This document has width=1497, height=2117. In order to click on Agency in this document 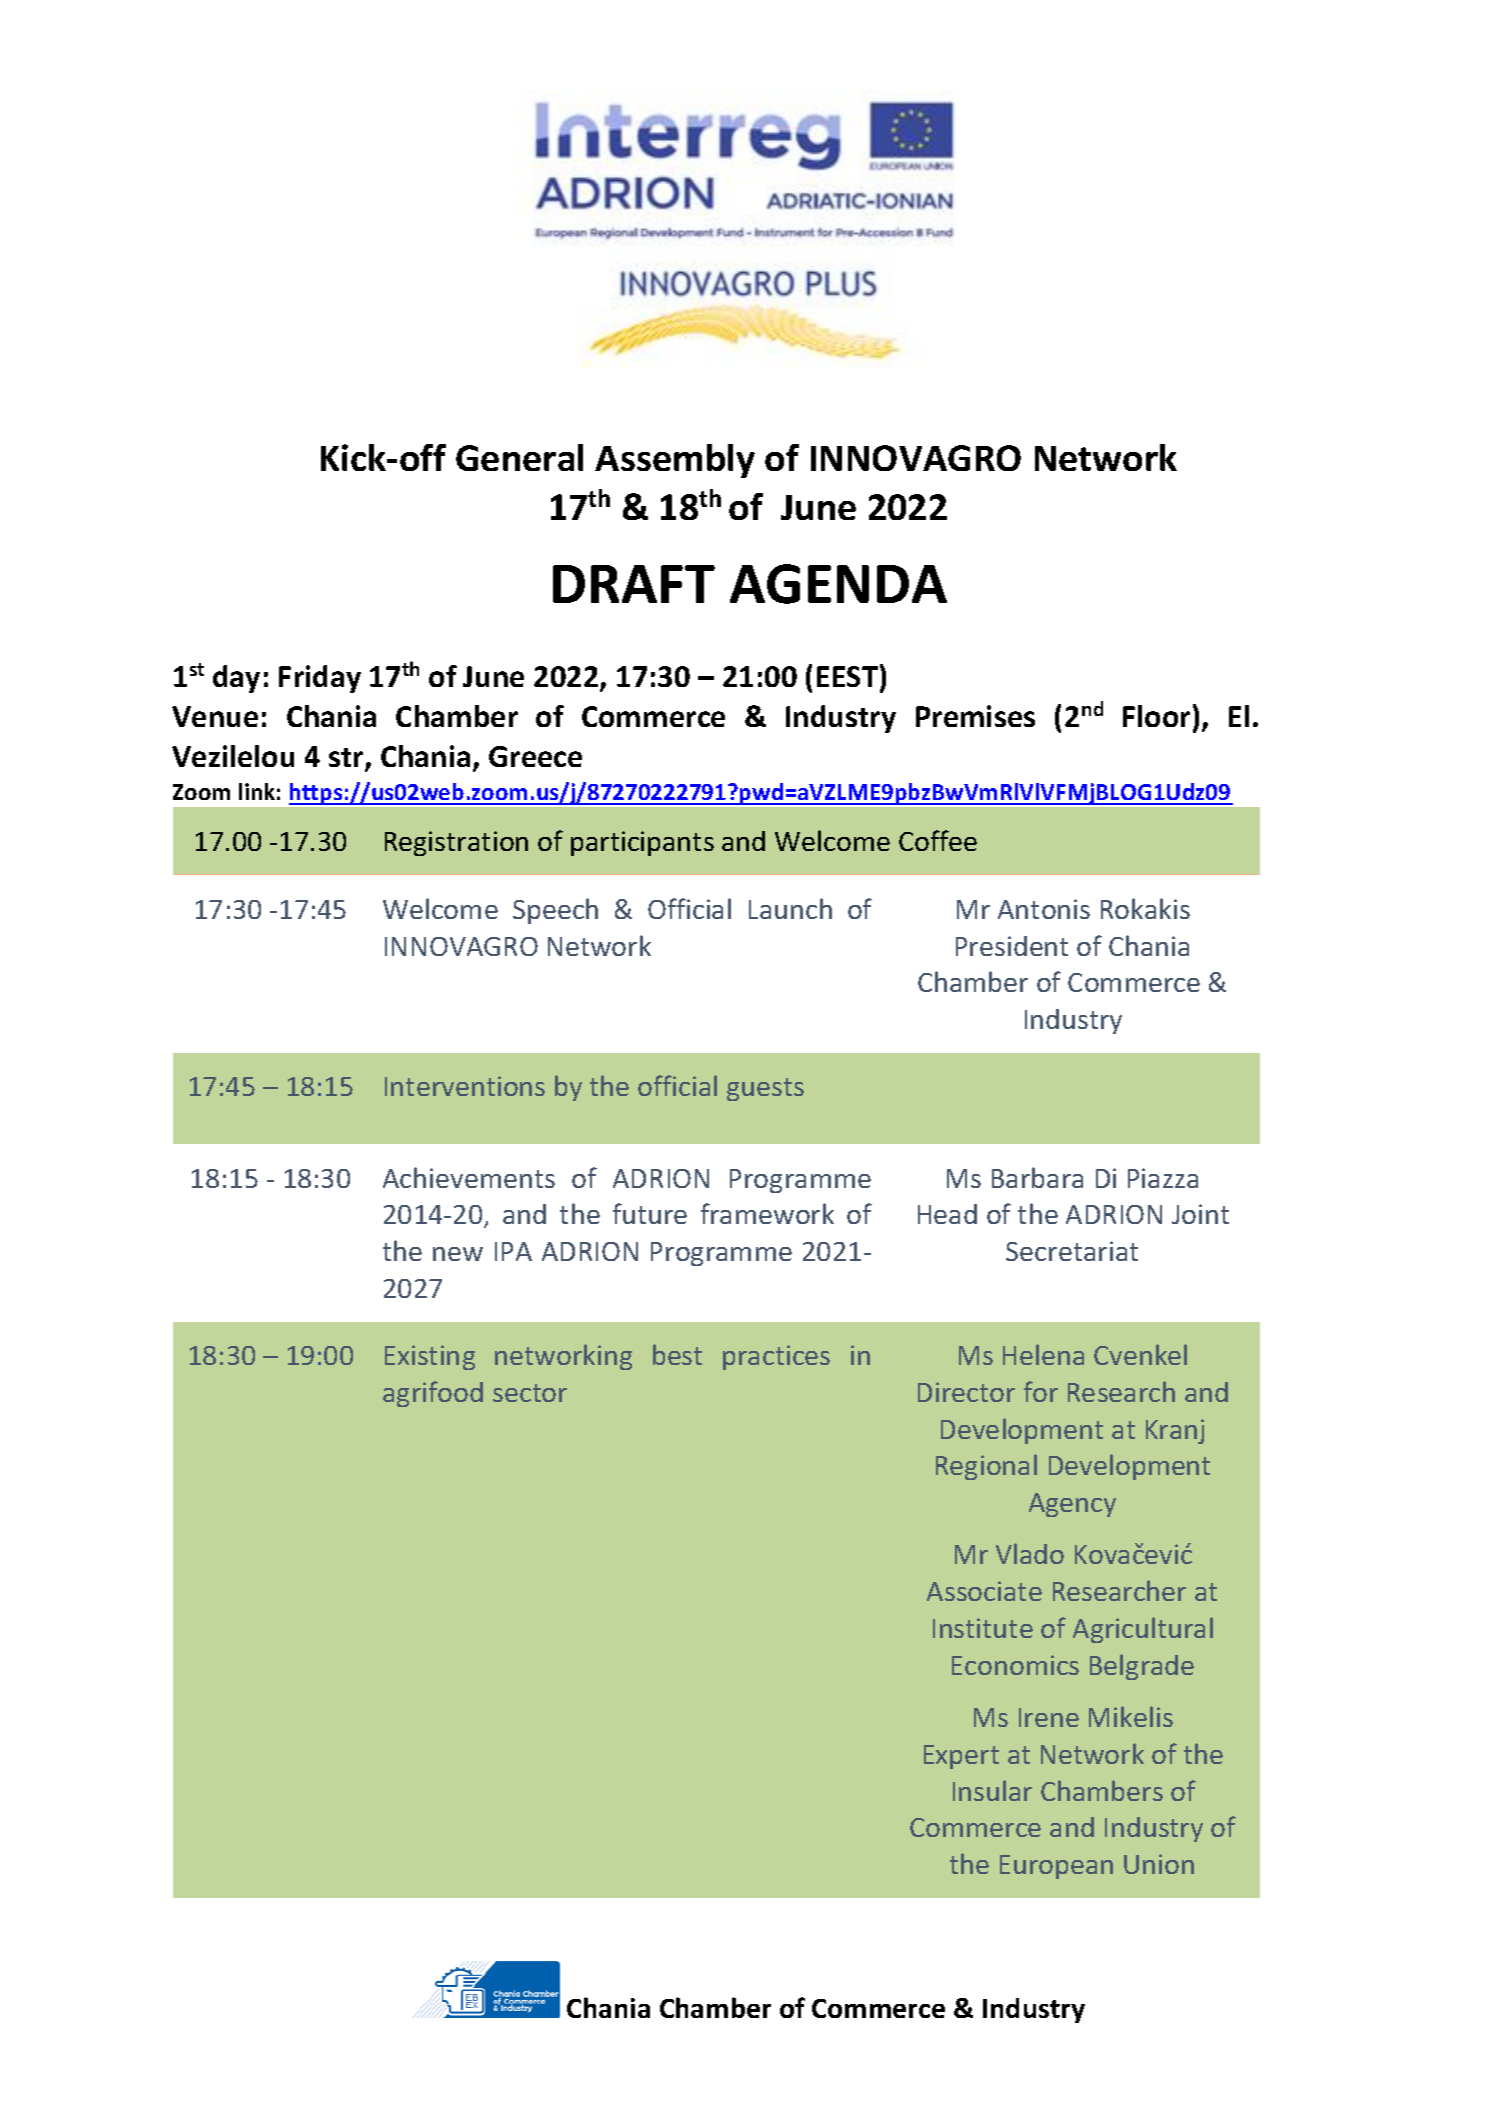, I will do `click(1072, 1505)`.
